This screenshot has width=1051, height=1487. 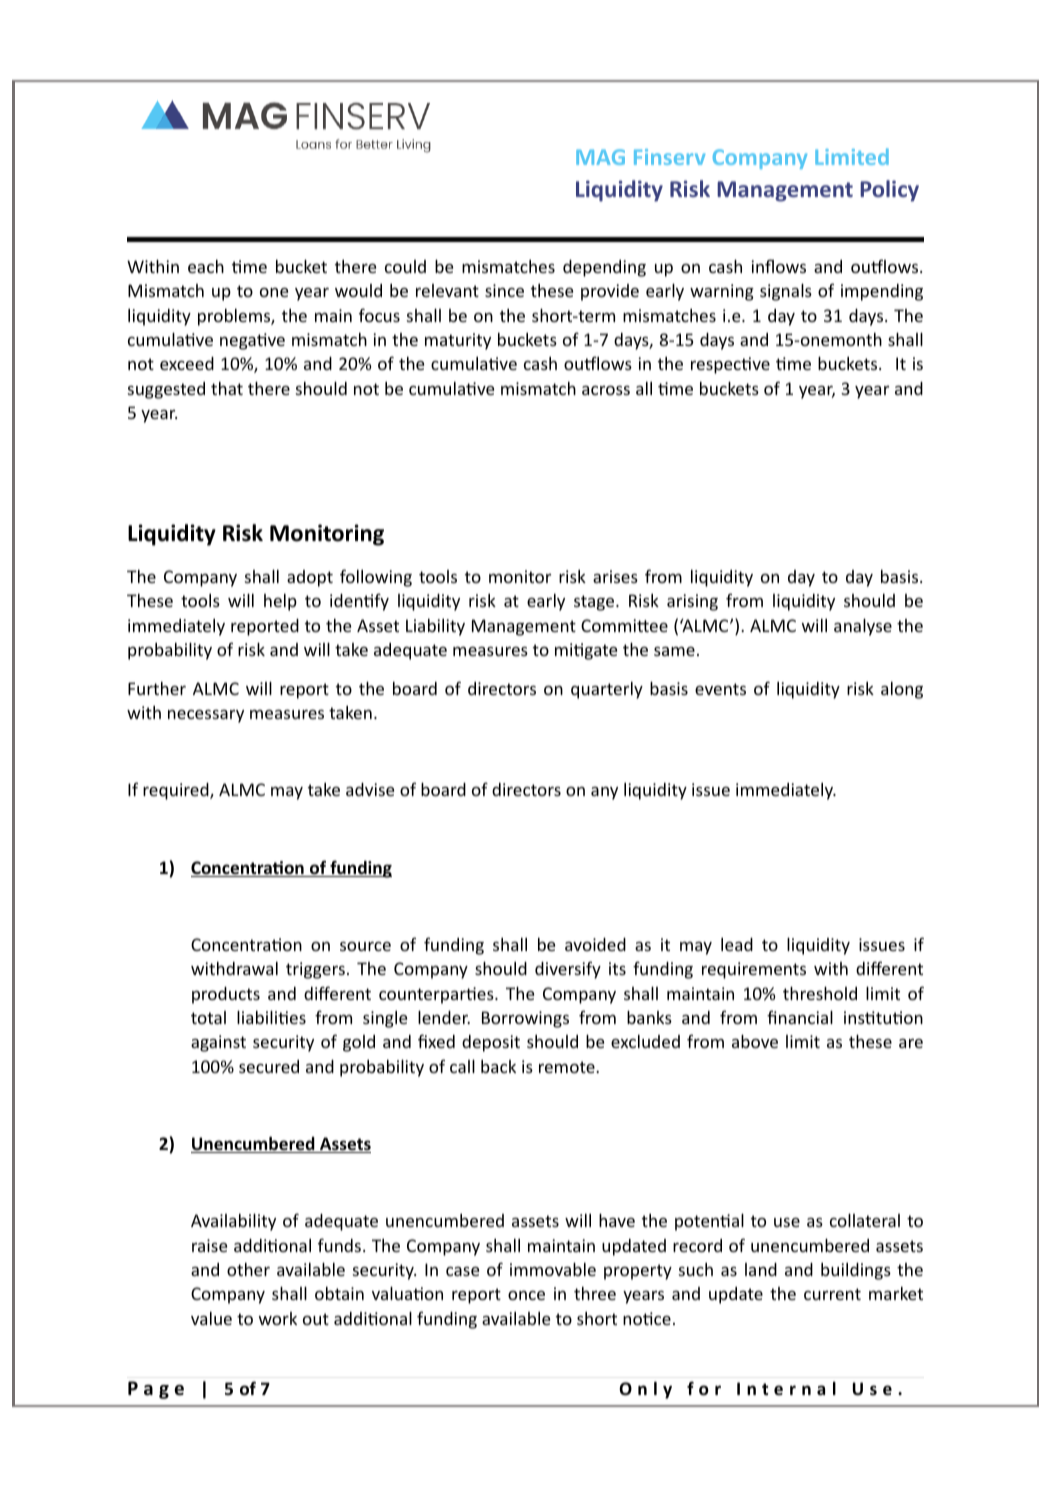 What do you see at coordinates (902, 690) in the screenshot?
I see `along` at bounding box center [902, 690].
